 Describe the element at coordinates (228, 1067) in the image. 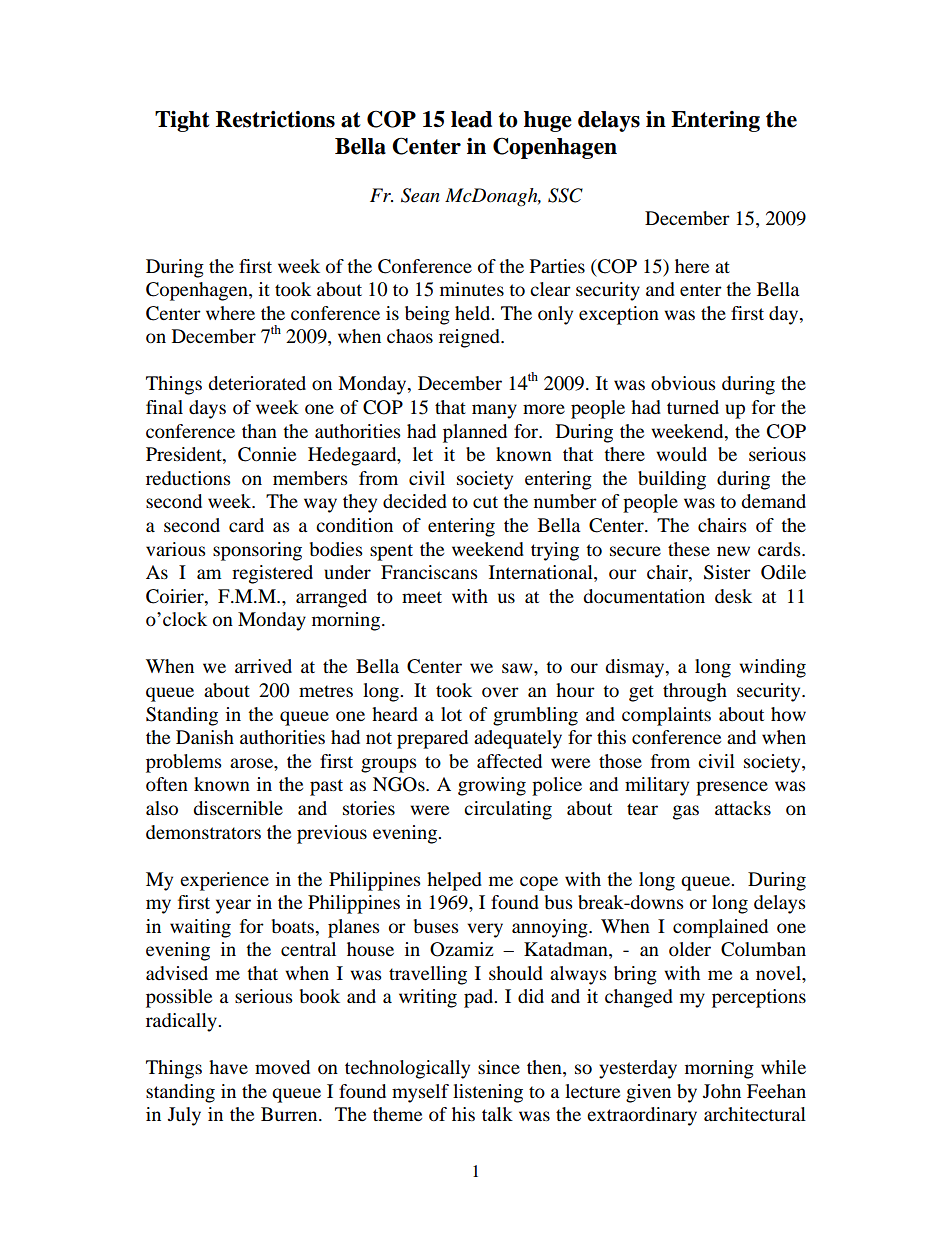

I see `have` at that location.
